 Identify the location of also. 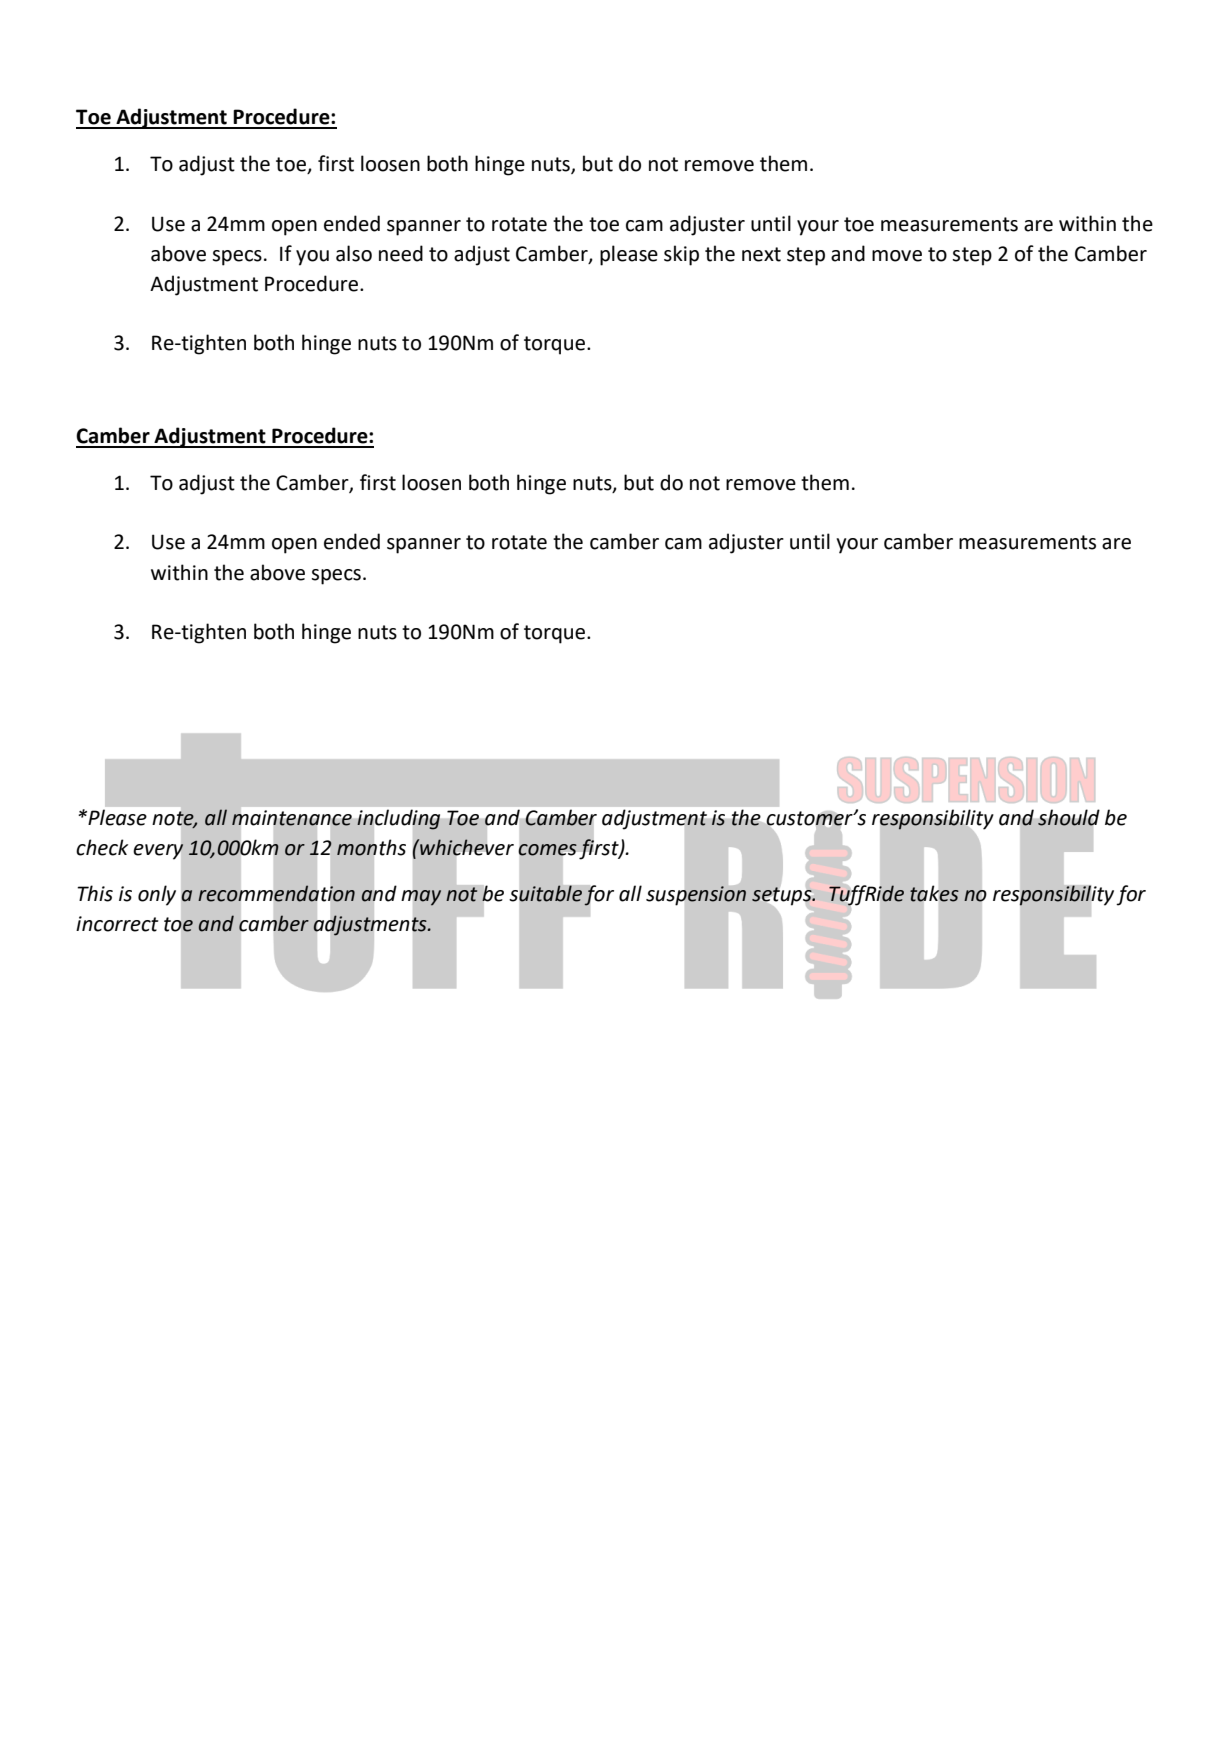
(354, 253).
